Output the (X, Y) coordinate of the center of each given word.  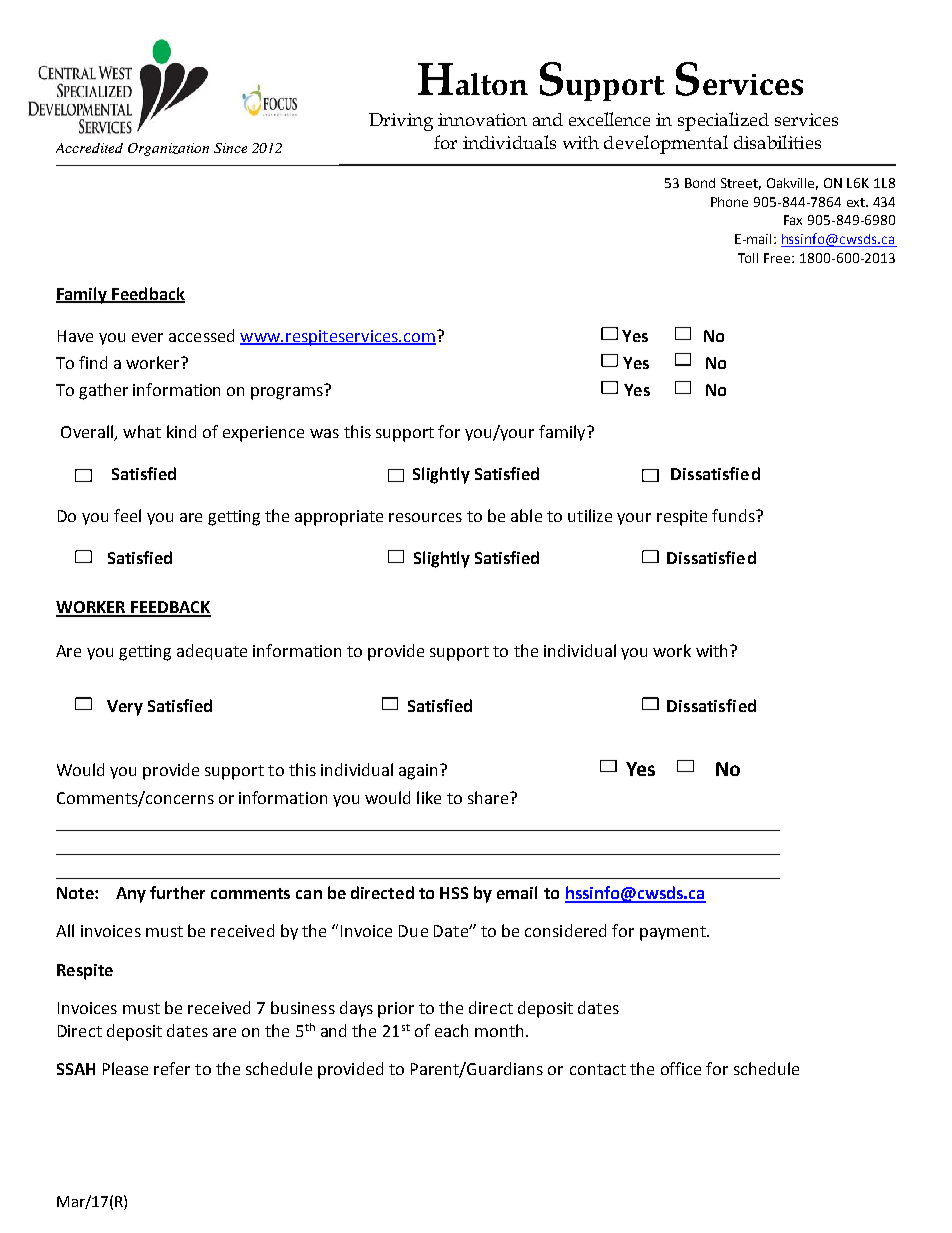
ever (147, 337)
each (451, 1030)
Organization (168, 149)
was (324, 433)
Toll (748, 258)
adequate (212, 652)
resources (425, 517)
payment (674, 933)
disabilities (777, 142)
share (489, 797)
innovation (482, 119)
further (177, 892)
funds (734, 515)
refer (172, 1068)
